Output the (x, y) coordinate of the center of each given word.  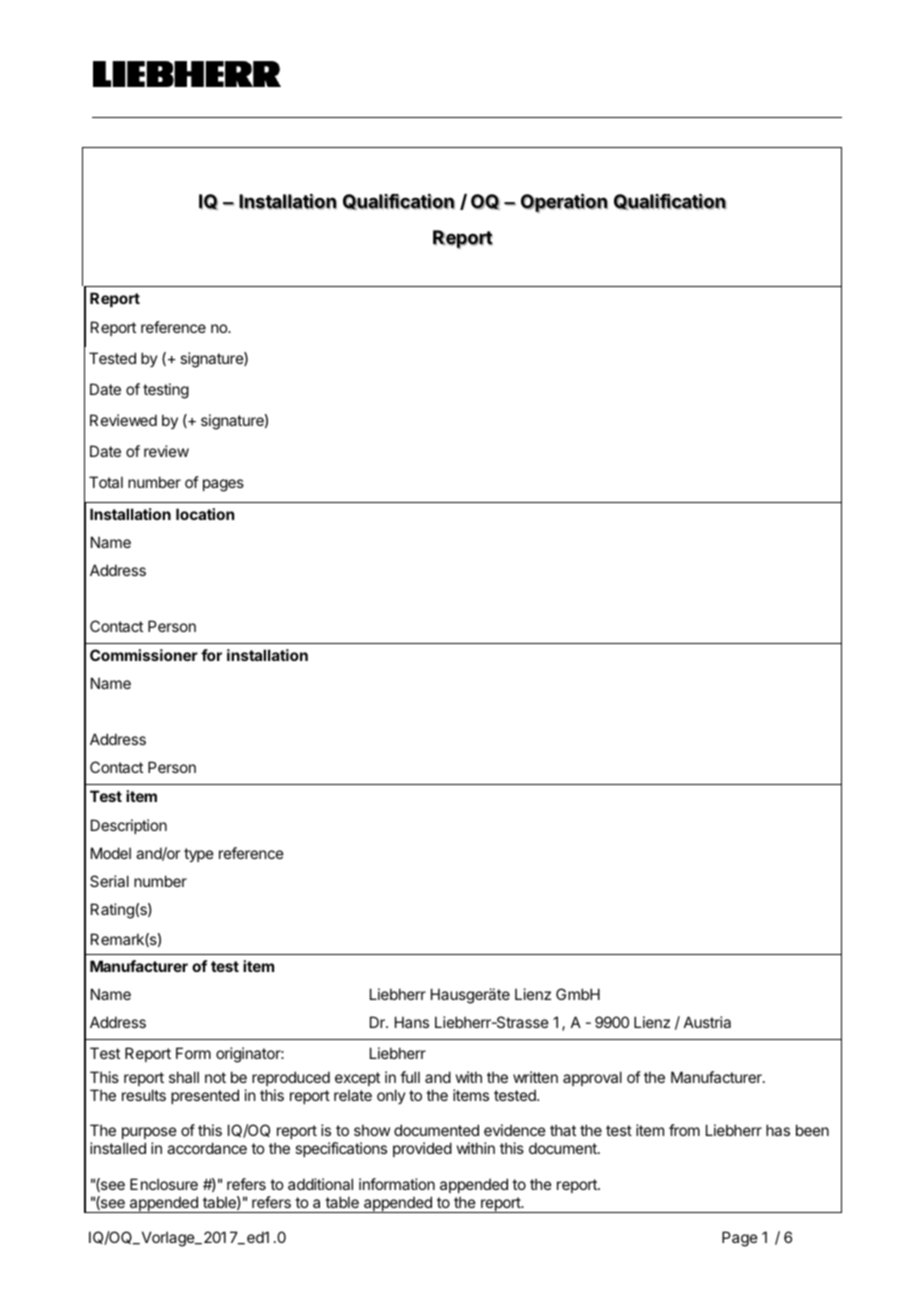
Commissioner (144, 655)
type (199, 855)
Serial (109, 881)
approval (592, 1078)
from (684, 1130)
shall (184, 1077)
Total (106, 482)
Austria (707, 1022)
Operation (564, 203)
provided (422, 1149)
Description (129, 826)
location (205, 514)
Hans (412, 1022)
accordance (207, 1148)
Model (111, 853)
